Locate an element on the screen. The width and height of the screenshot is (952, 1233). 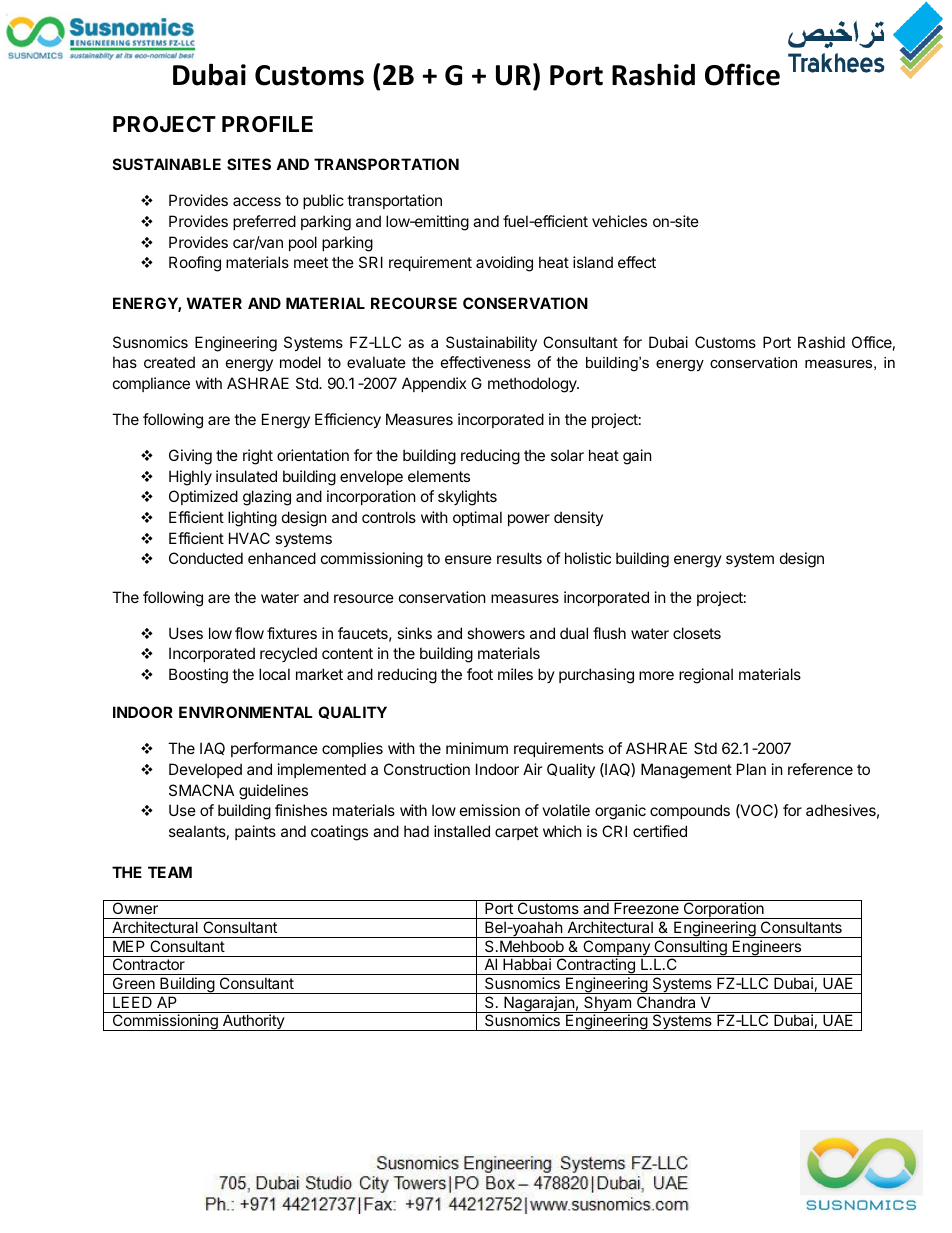
minimum is located at coordinates (477, 748).
